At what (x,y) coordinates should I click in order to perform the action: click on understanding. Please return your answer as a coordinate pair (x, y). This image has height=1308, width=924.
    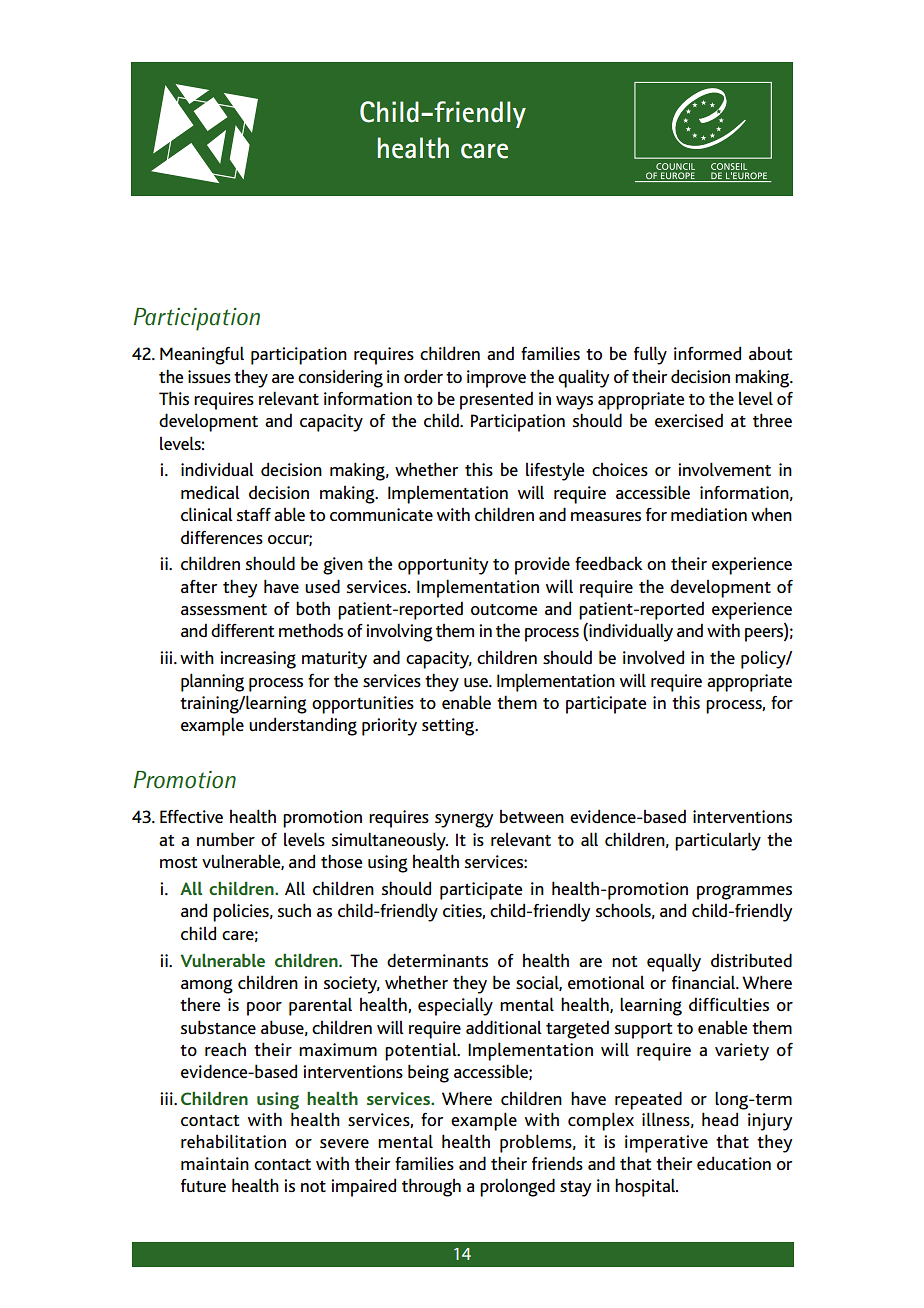
    Looking at the image, I should click on (303, 726).
